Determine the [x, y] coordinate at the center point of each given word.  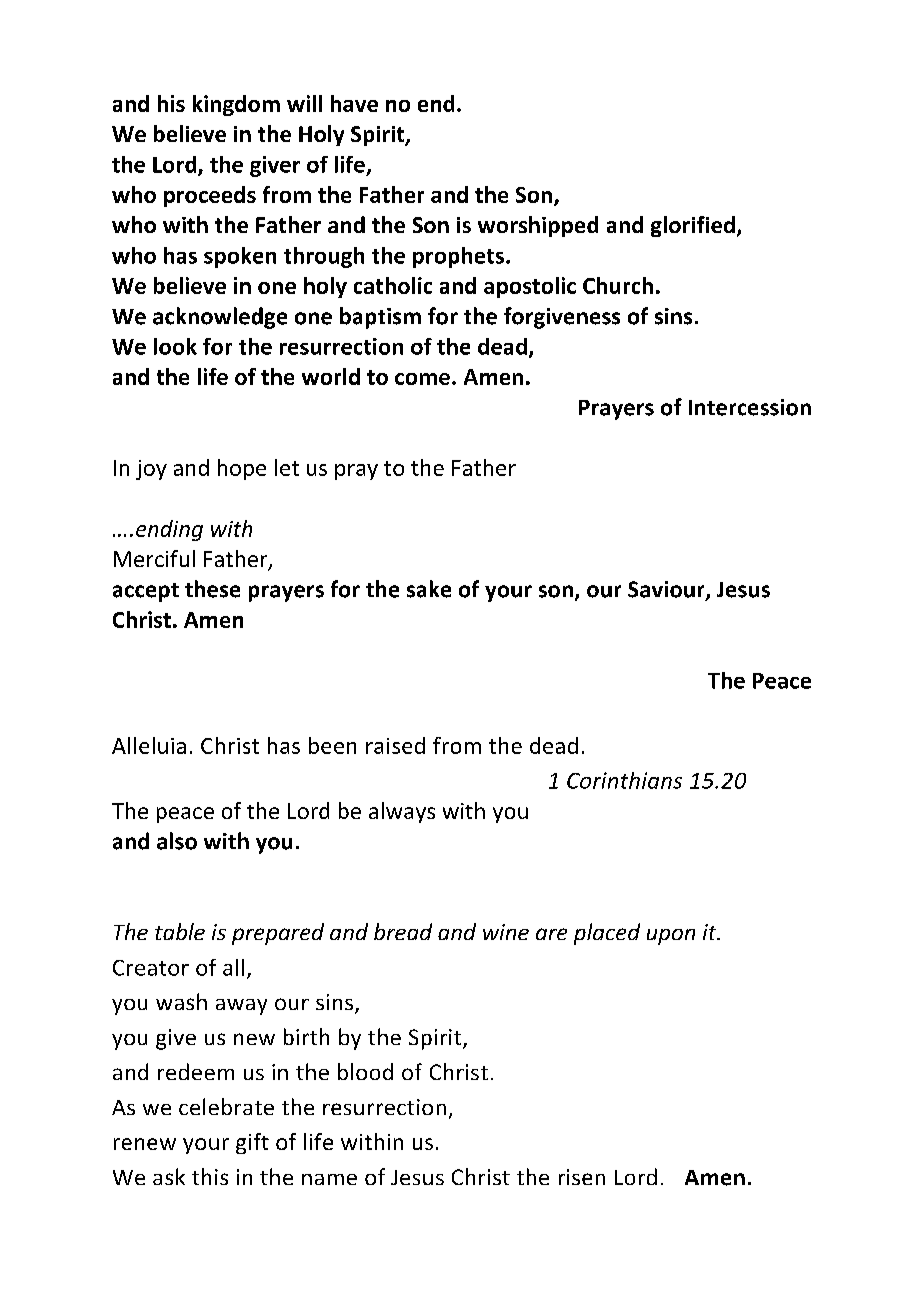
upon [671, 937]
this [210, 1176]
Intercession [750, 407]
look [175, 346]
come [422, 379]
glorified [693, 226]
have [354, 103]
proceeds [210, 196]
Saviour [667, 590]
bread [403, 931]
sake [429, 589]
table [180, 931]
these [212, 589]
